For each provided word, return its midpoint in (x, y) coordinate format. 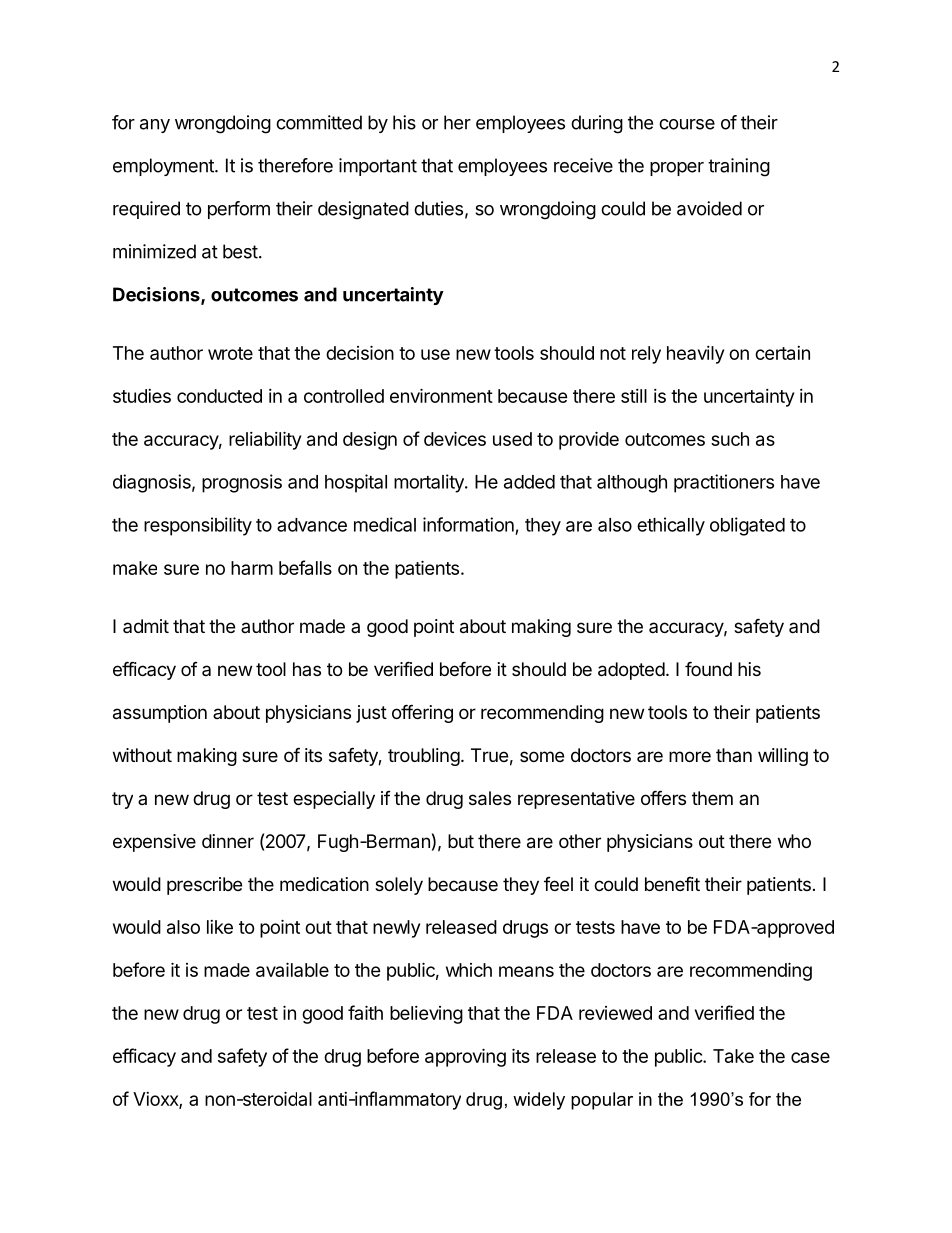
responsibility (198, 526)
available (292, 969)
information (468, 524)
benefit (672, 884)
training (739, 167)
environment (441, 395)
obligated (747, 526)
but (461, 841)
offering (422, 713)
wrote (230, 353)
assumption (160, 714)
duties (438, 208)
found (708, 668)
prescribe (204, 886)
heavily (695, 355)
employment (164, 167)
